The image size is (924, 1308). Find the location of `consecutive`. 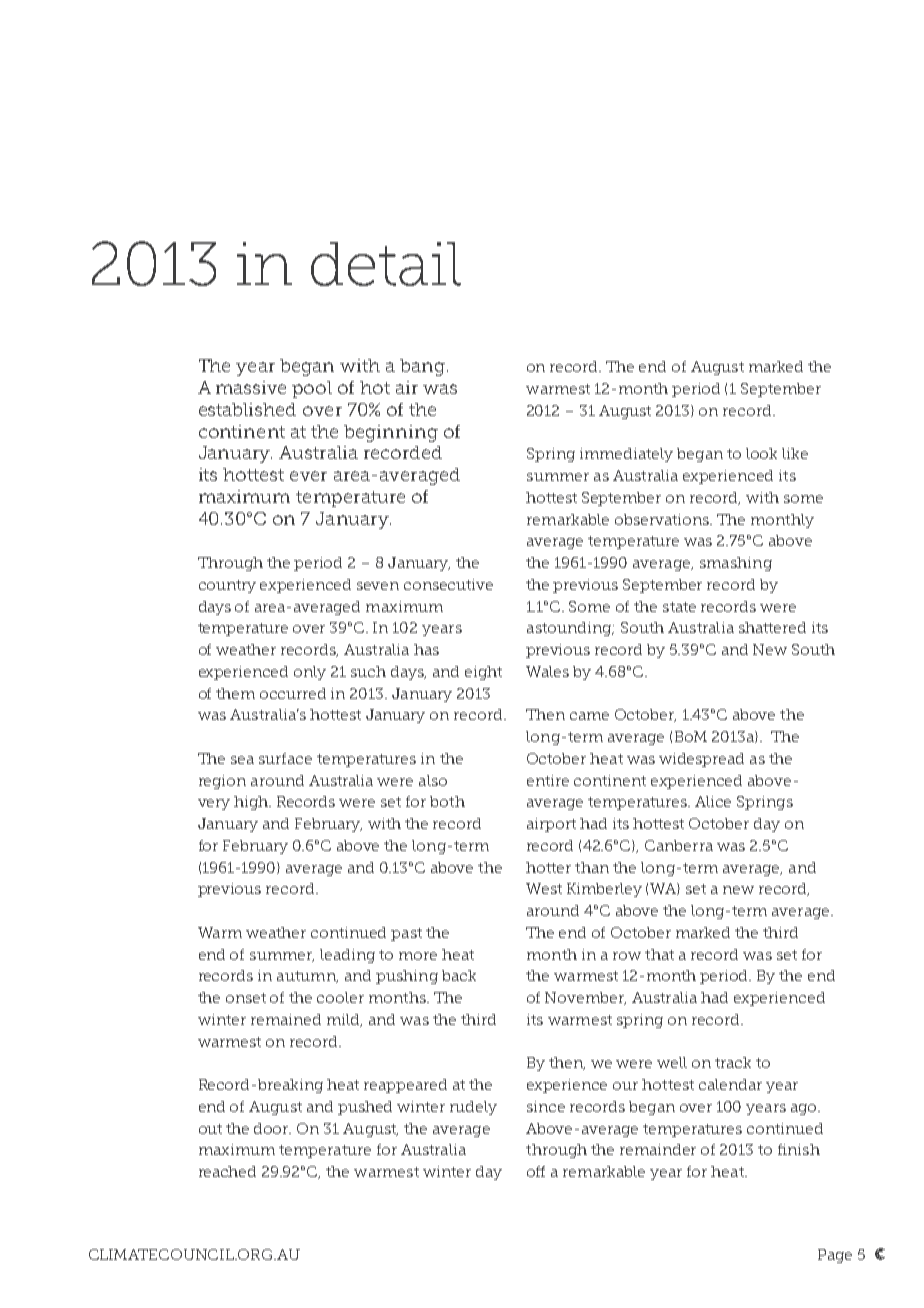

consecutive is located at coordinates (448, 584).
